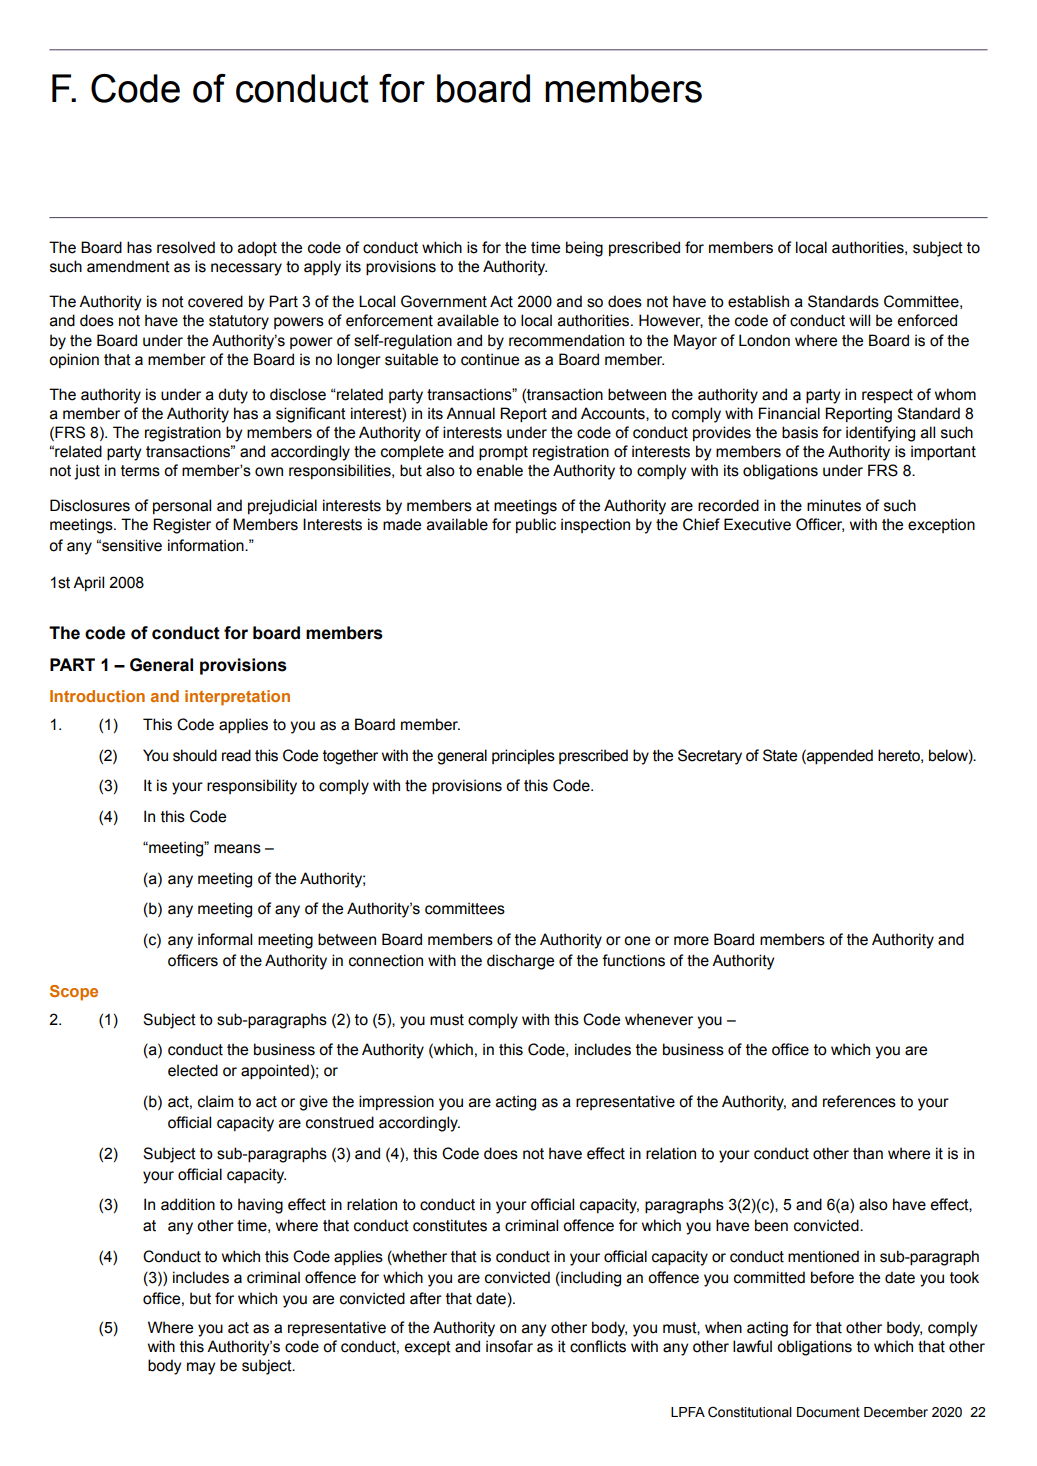 This screenshot has height=1466, width=1037. What do you see at coordinates (523, 756) in the screenshot?
I see `principles` at bounding box center [523, 756].
